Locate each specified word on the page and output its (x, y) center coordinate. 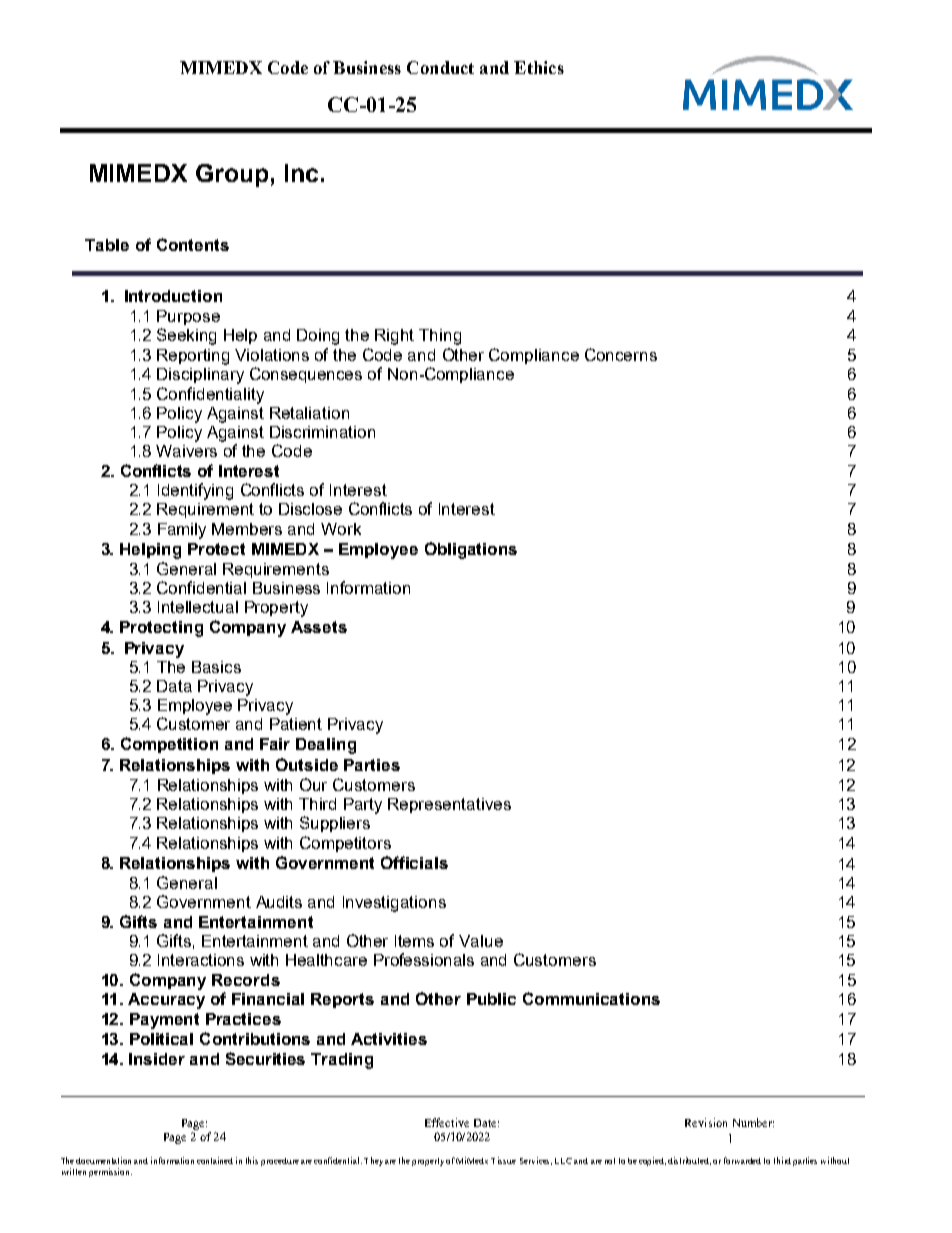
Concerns (621, 354)
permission (110, 1172)
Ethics (539, 67)
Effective (447, 1122)
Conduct (440, 67)
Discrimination (322, 432)
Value (481, 941)
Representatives (449, 805)
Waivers (186, 451)
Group (232, 175)
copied (652, 1161)
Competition (169, 745)
